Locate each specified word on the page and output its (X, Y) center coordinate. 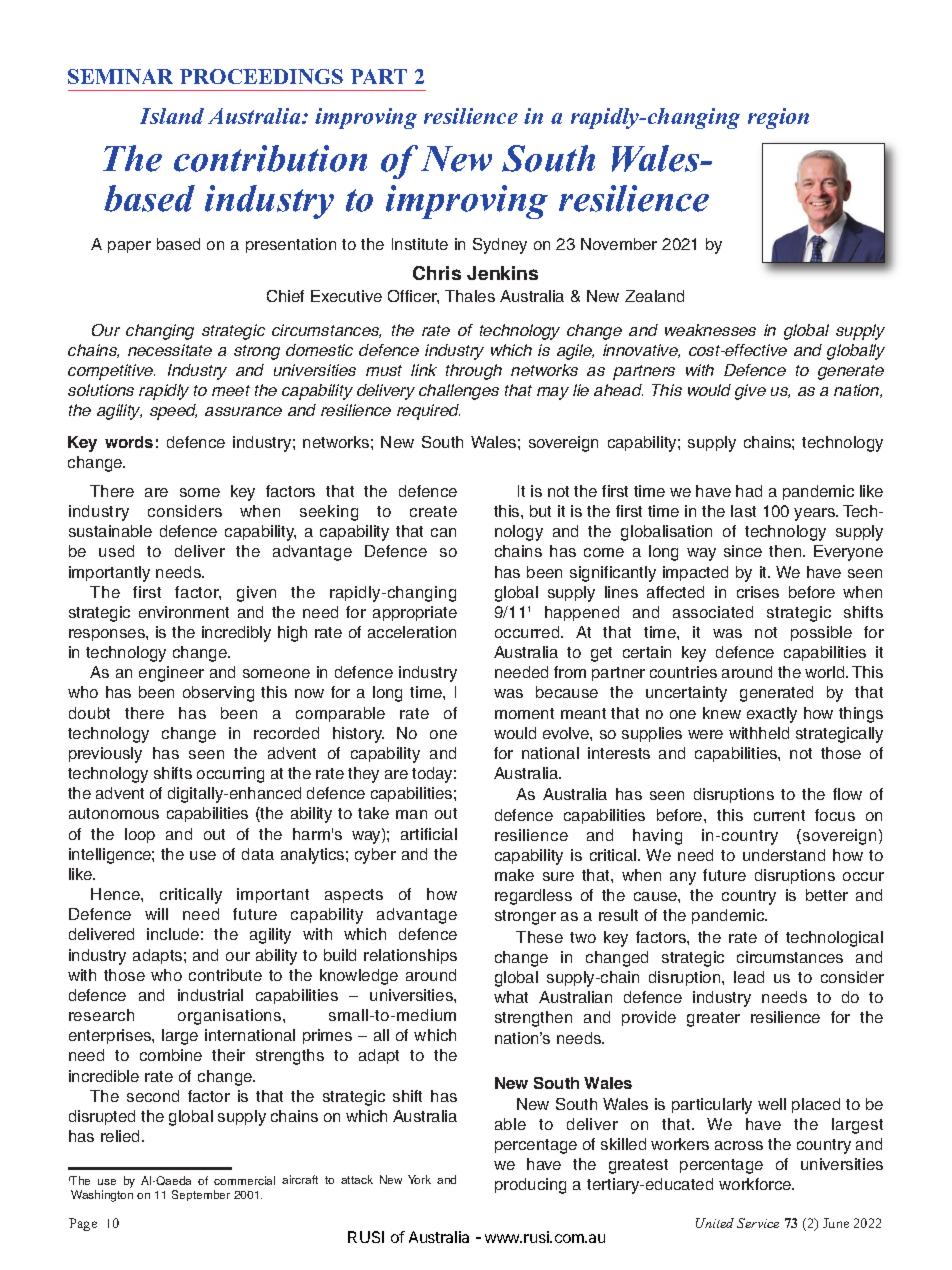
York (419, 1179)
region (778, 118)
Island (172, 116)
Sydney (500, 246)
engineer (171, 674)
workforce (756, 1184)
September (201, 1195)
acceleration (412, 632)
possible (821, 633)
